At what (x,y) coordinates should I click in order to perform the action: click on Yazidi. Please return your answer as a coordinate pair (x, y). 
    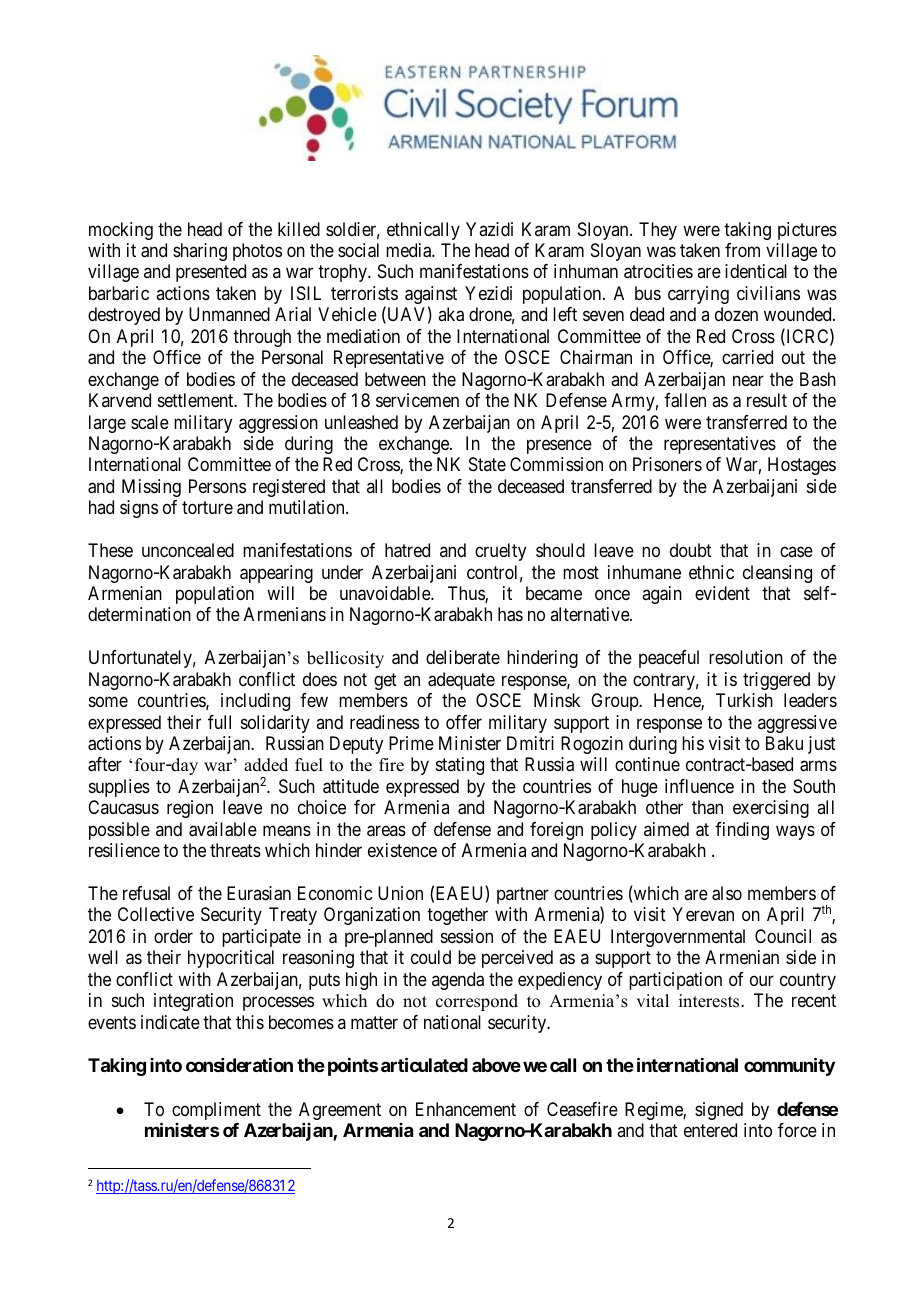
    Looking at the image, I should click on (489, 229).
